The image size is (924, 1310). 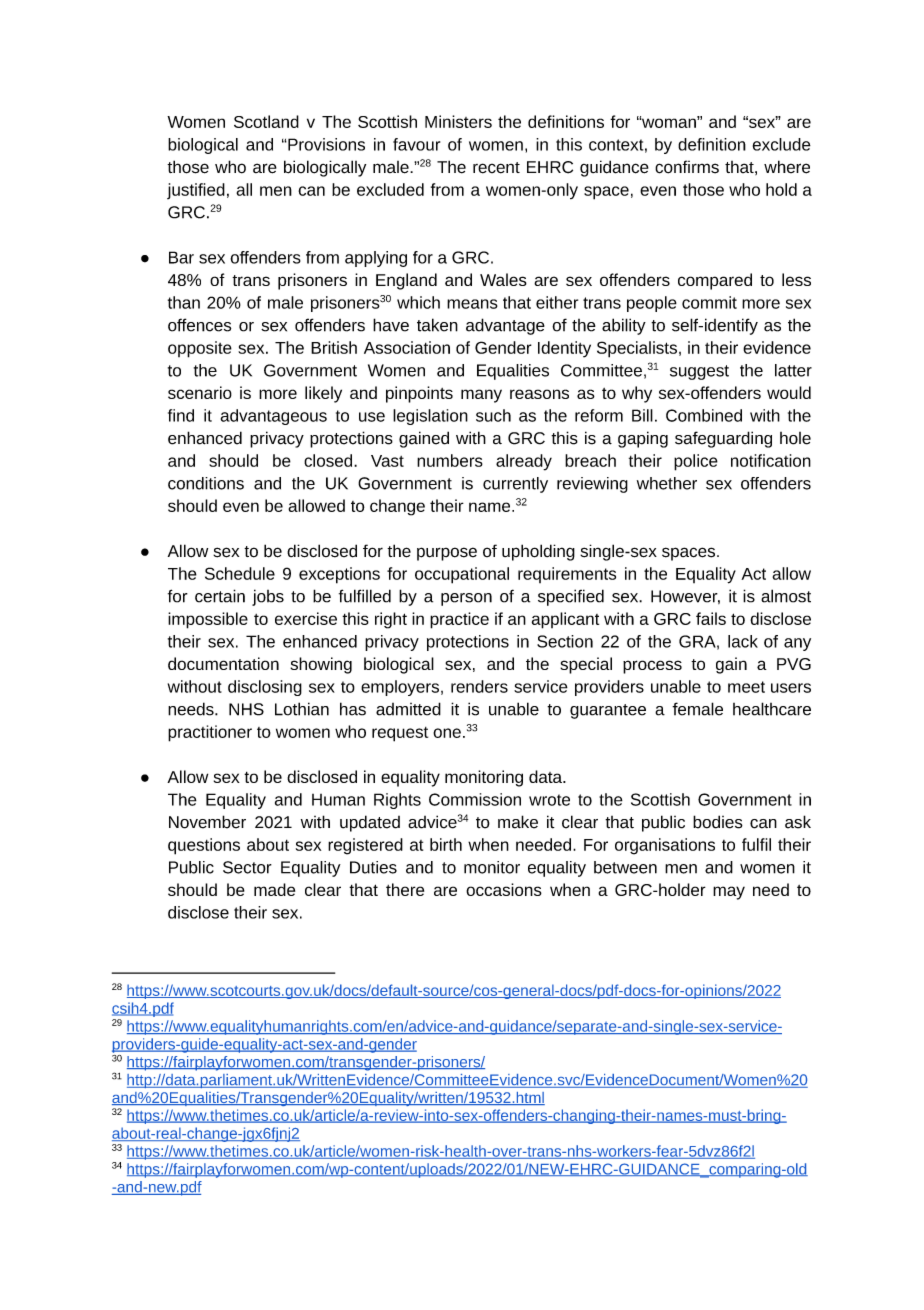 What do you see at coordinates (729, 893) in the image?
I see `may` at bounding box center [729, 893].
